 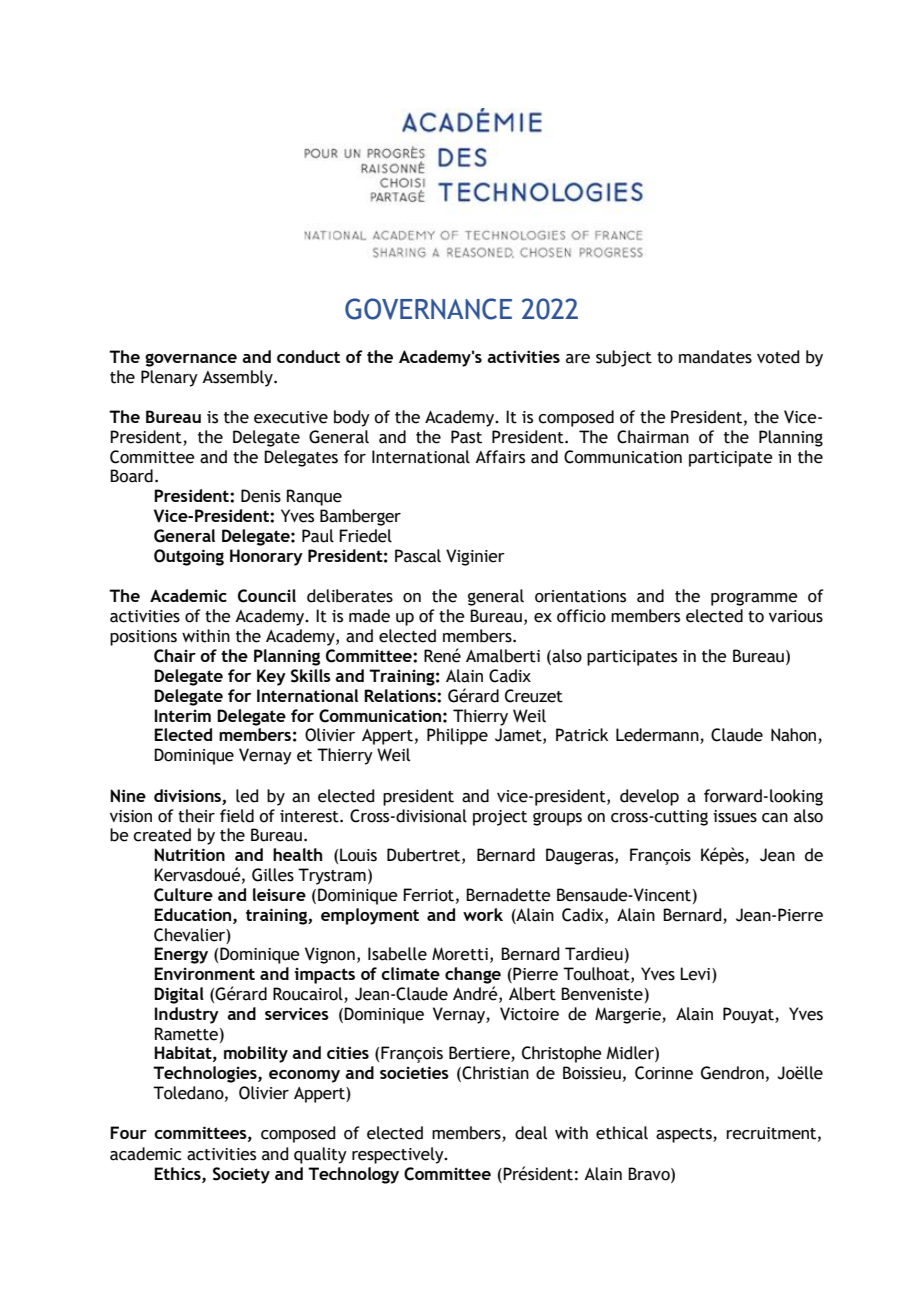 I want to click on mandates, so click(x=715, y=357).
